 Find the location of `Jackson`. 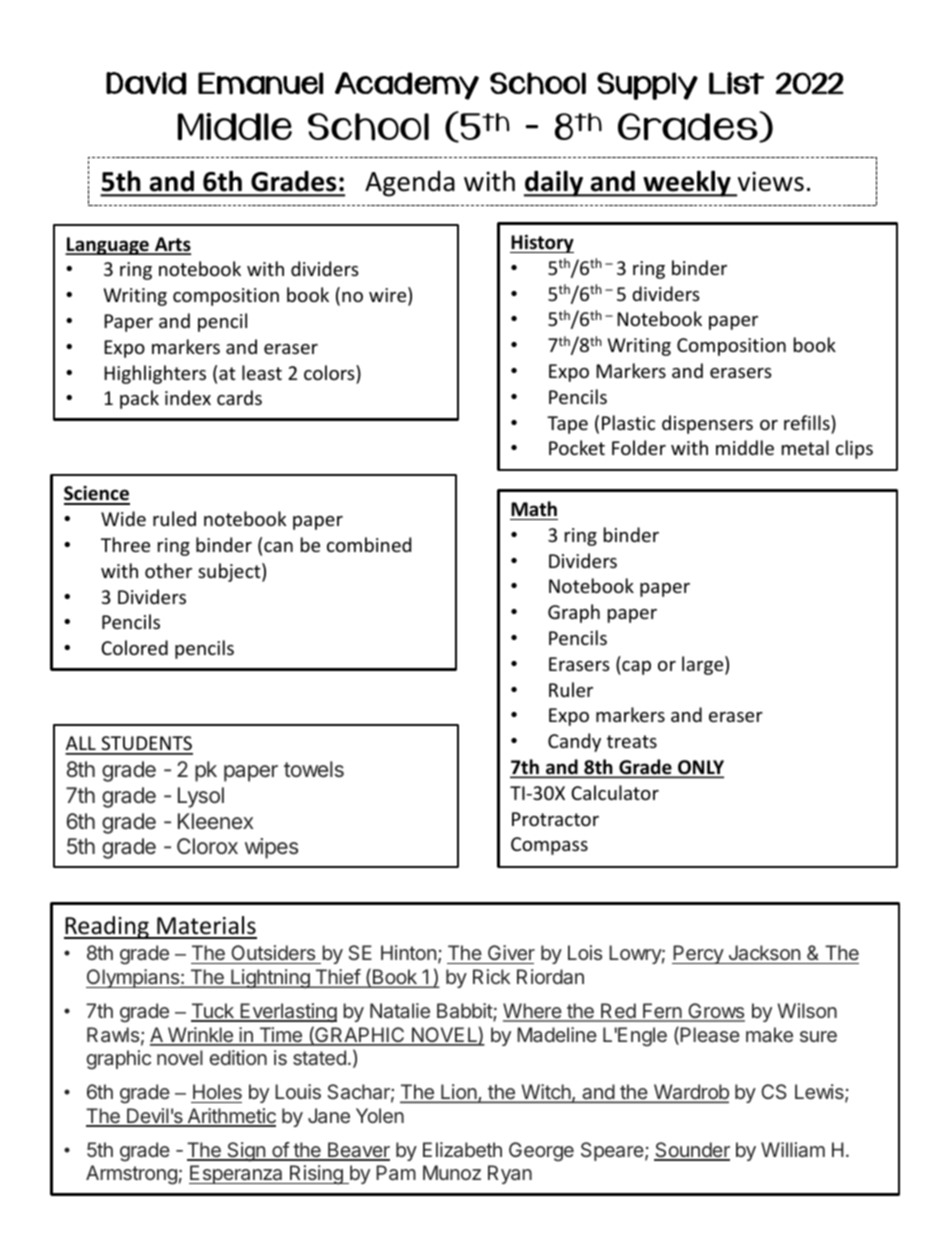

Jackson is located at coordinates (764, 954).
